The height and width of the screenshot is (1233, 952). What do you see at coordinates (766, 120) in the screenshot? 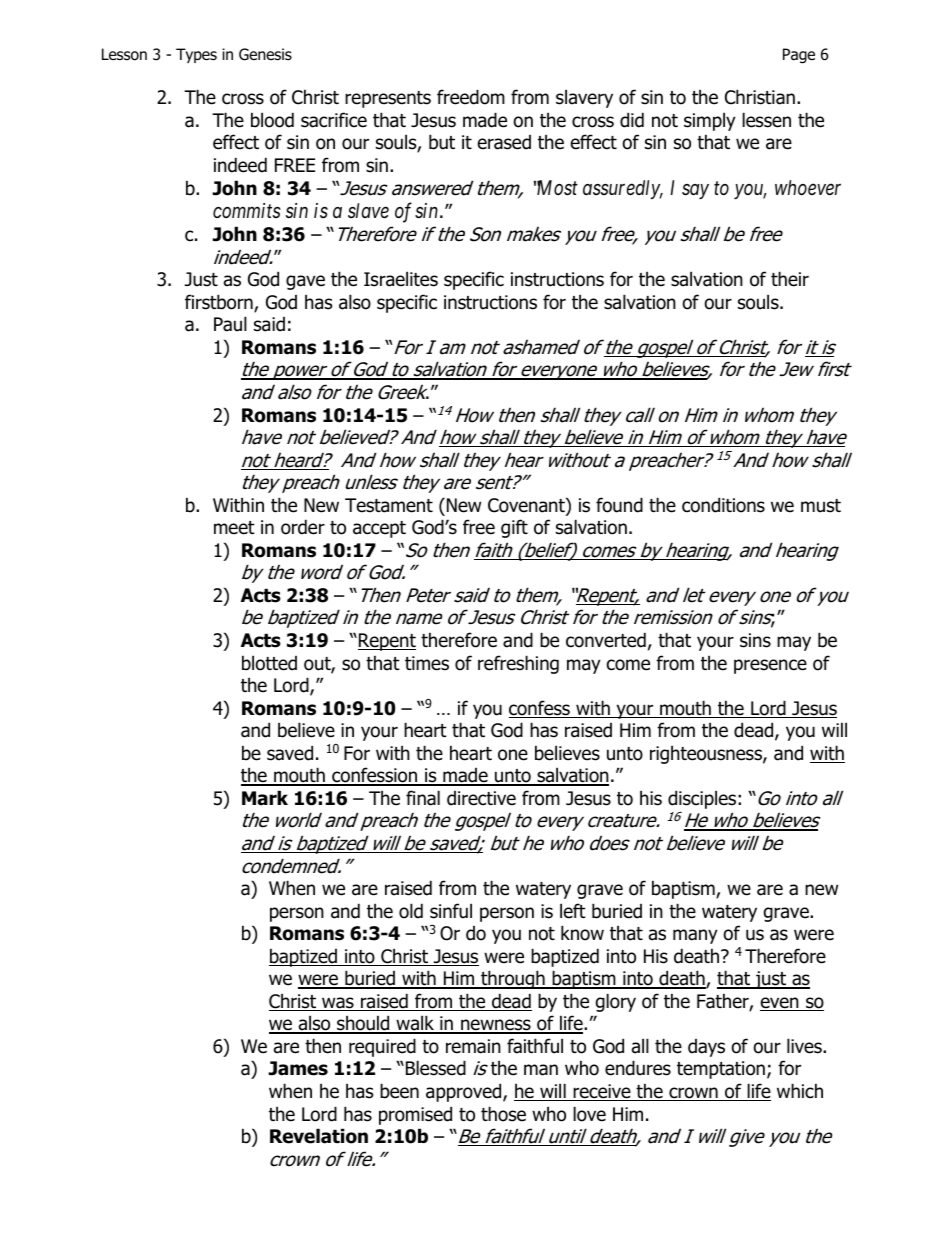
I see `lessen` at bounding box center [766, 120].
